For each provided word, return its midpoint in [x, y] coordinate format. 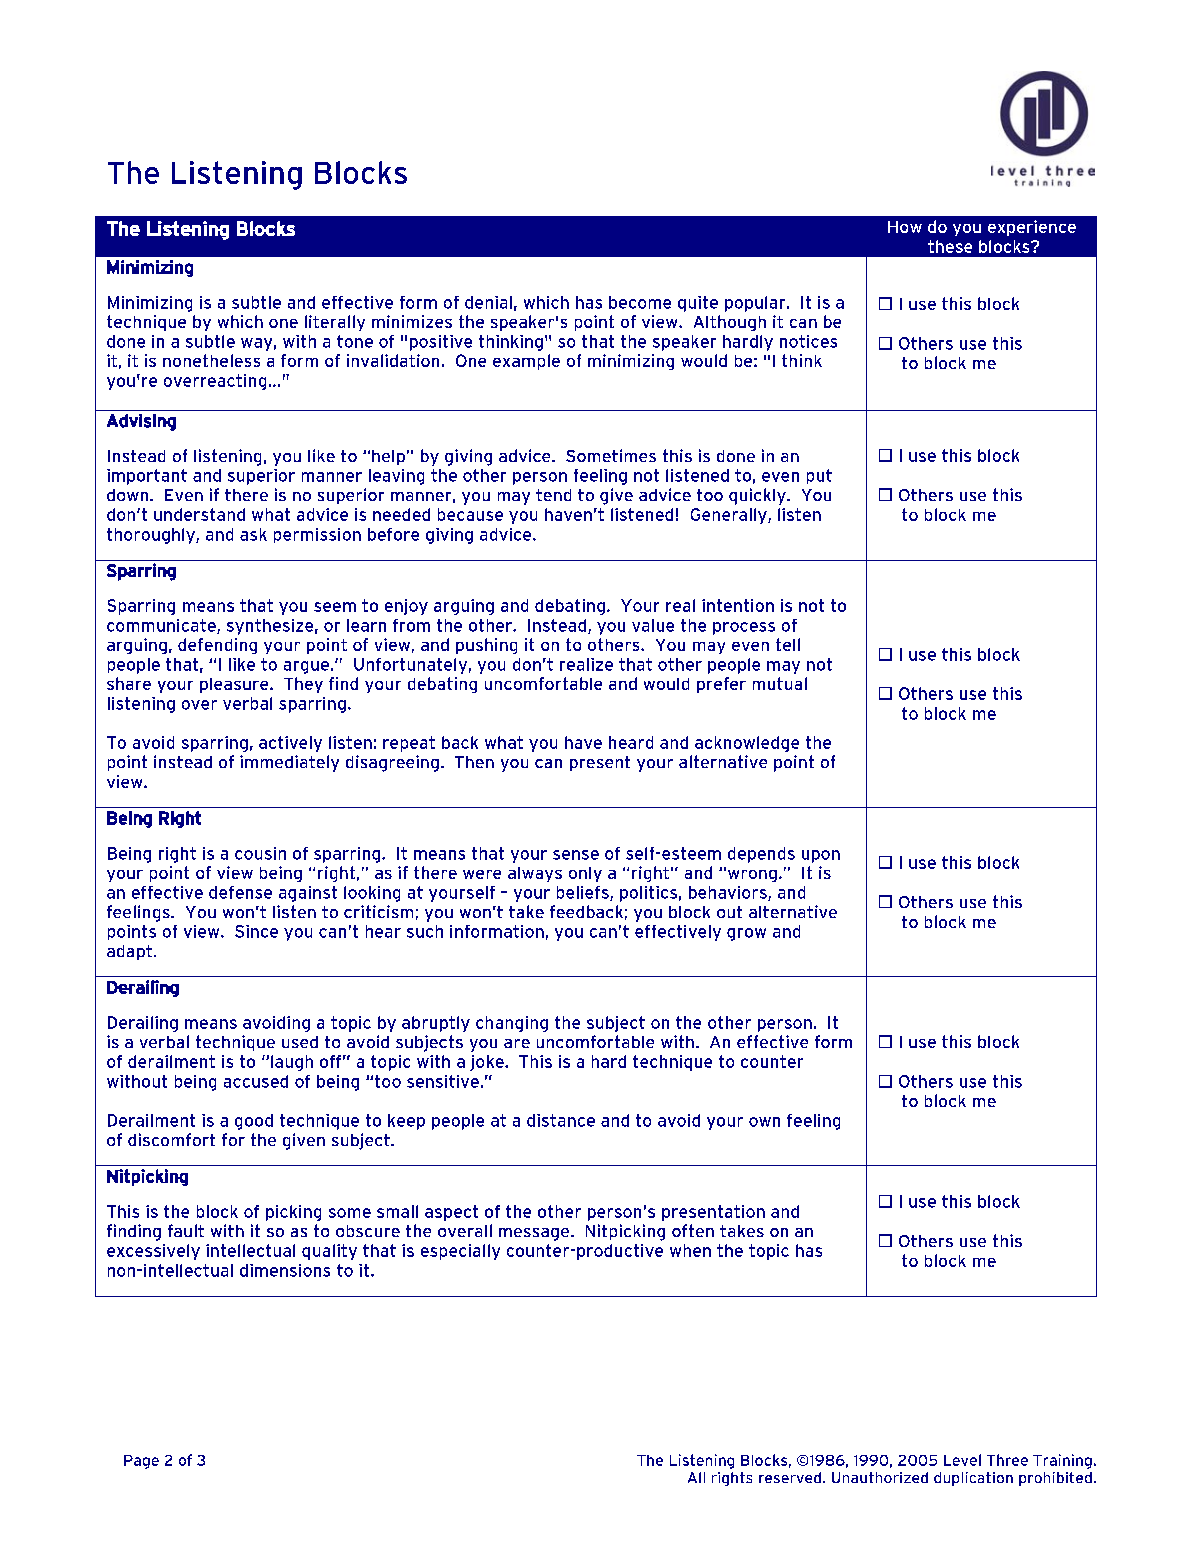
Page [141, 1462]
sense [576, 855]
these [950, 246]
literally [335, 323]
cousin [260, 853]
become [640, 302]
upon [821, 856]
